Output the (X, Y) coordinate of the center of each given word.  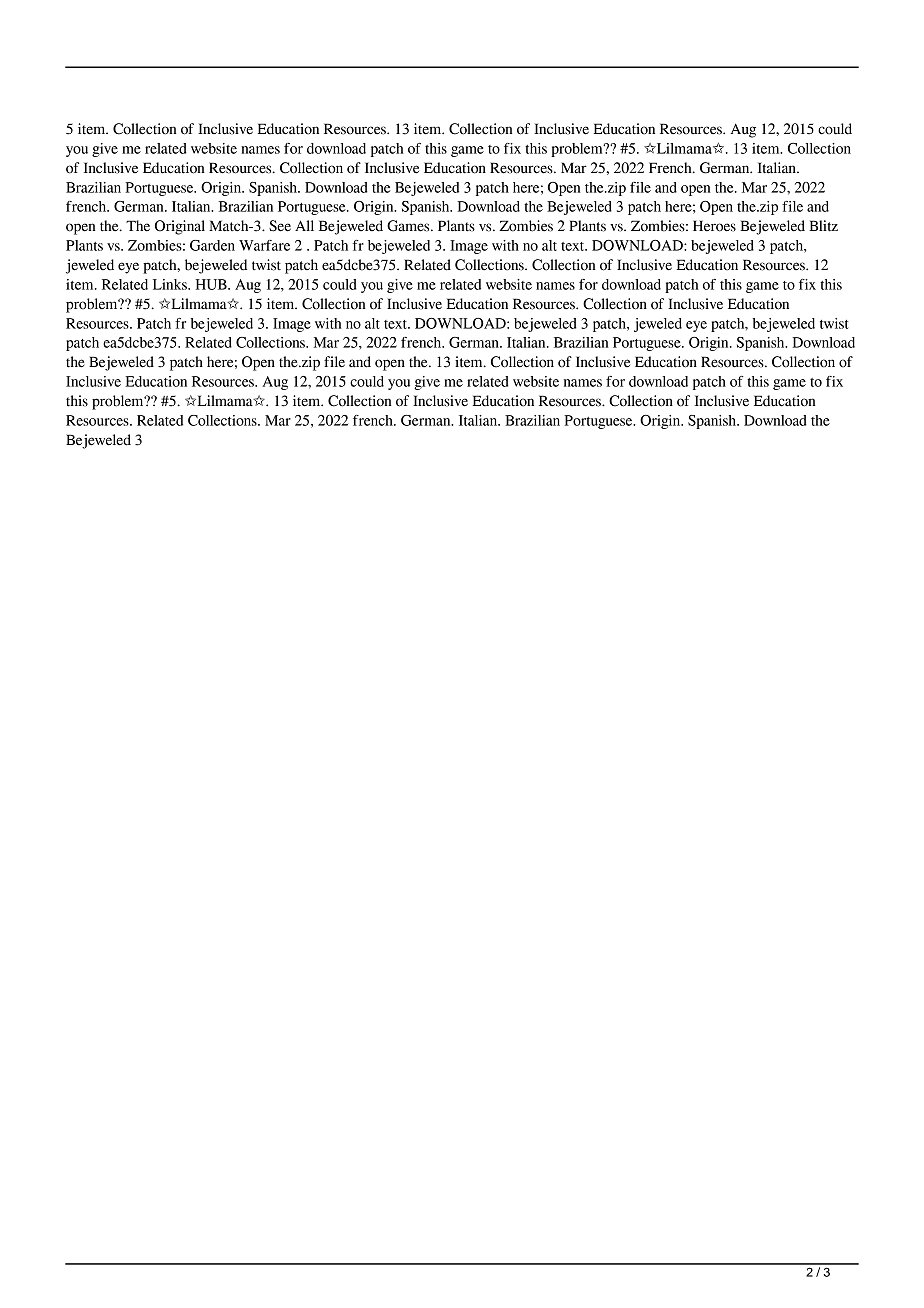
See (280, 226)
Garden (212, 245)
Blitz (823, 226)
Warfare (264, 245)
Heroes (714, 226)
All (304, 225)
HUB (212, 284)
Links (171, 284)
